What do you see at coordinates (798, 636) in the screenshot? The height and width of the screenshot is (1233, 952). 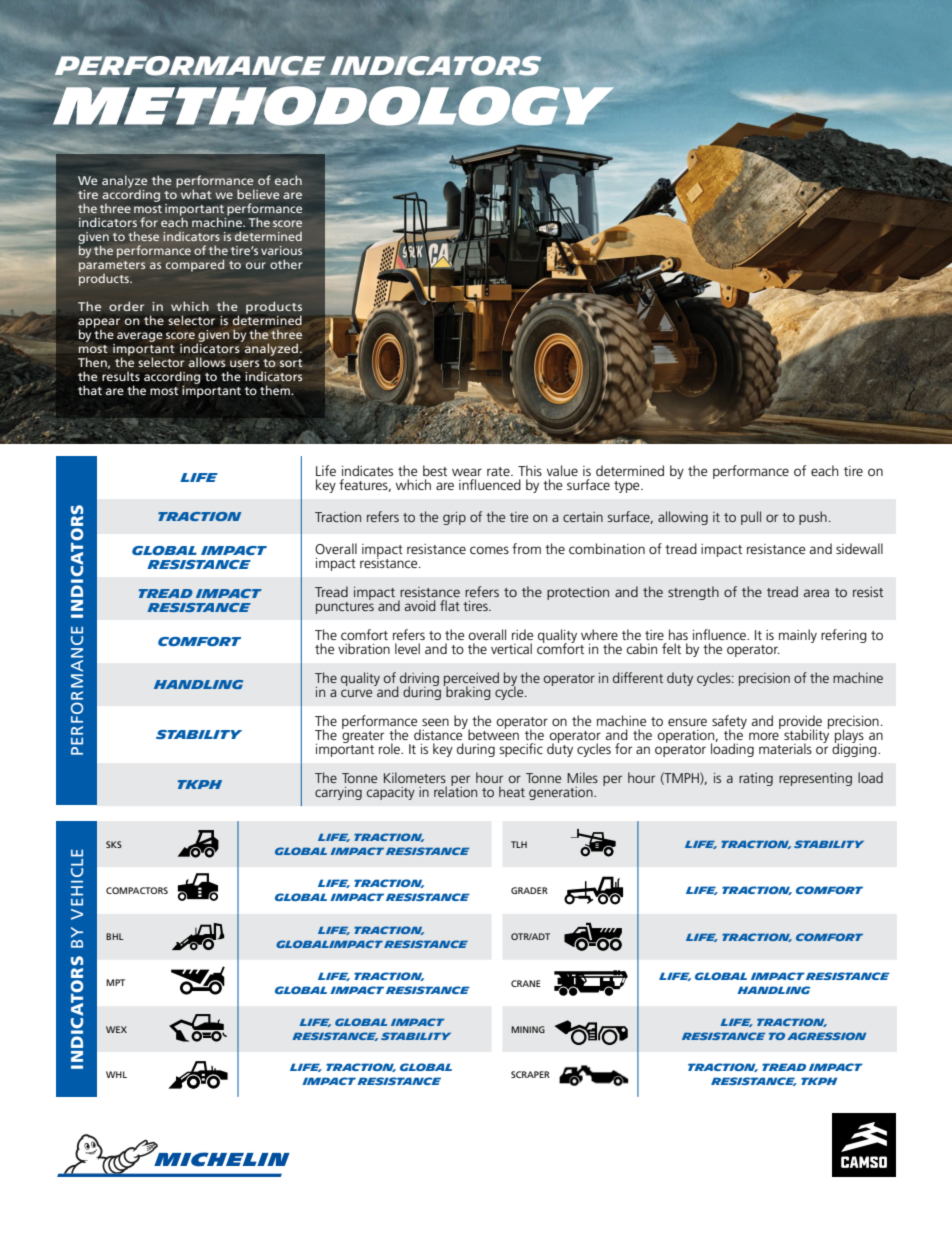 I see `mainly` at bounding box center [798, 636].
